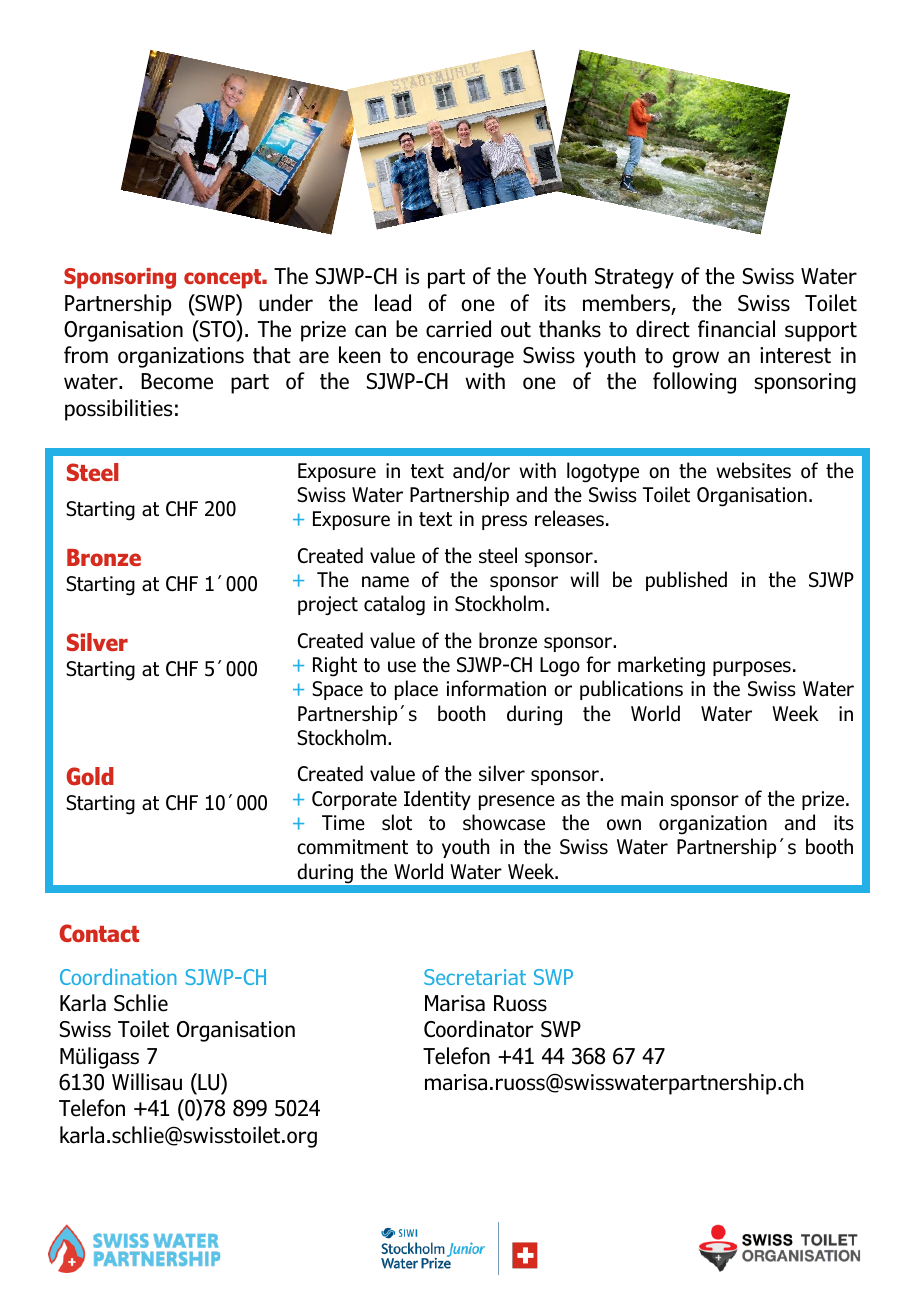 The width and height of the page is (911, 1316). Describe the element at coordinates (286, 303) in the page. I see `under` at that location.
